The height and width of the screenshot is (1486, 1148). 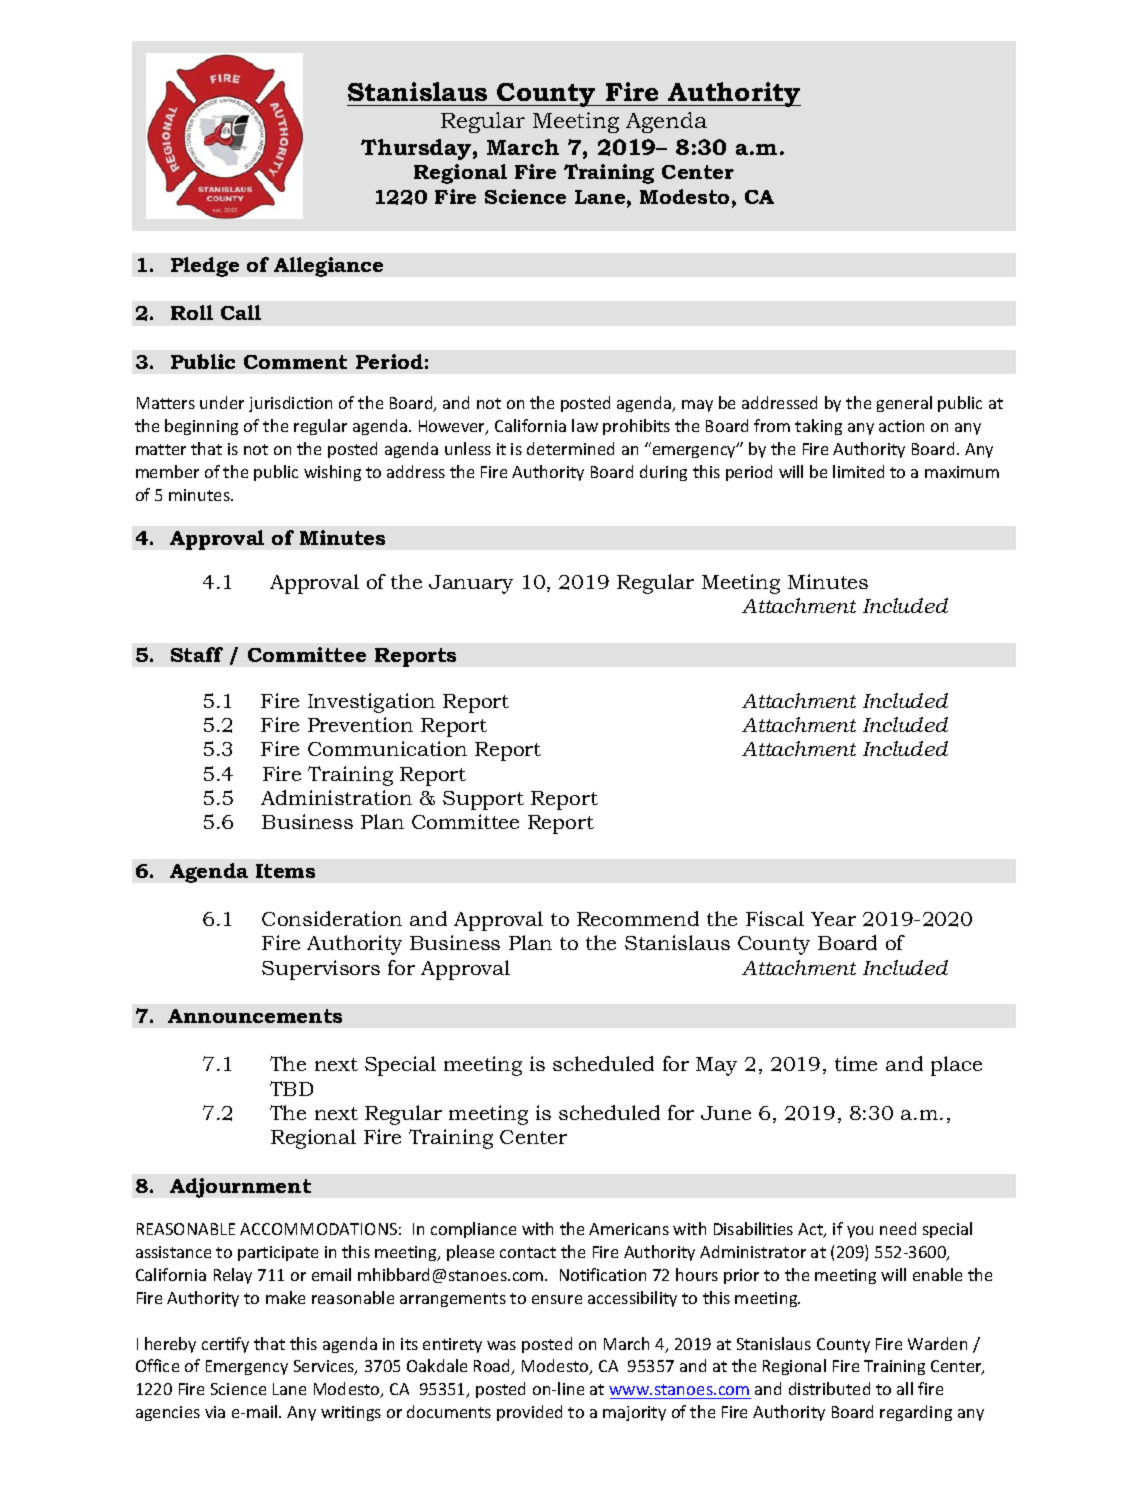 What do you see at coordinates (856, 1063) in the screenshot?
I see `time` at bounding box center [856, 1063].
